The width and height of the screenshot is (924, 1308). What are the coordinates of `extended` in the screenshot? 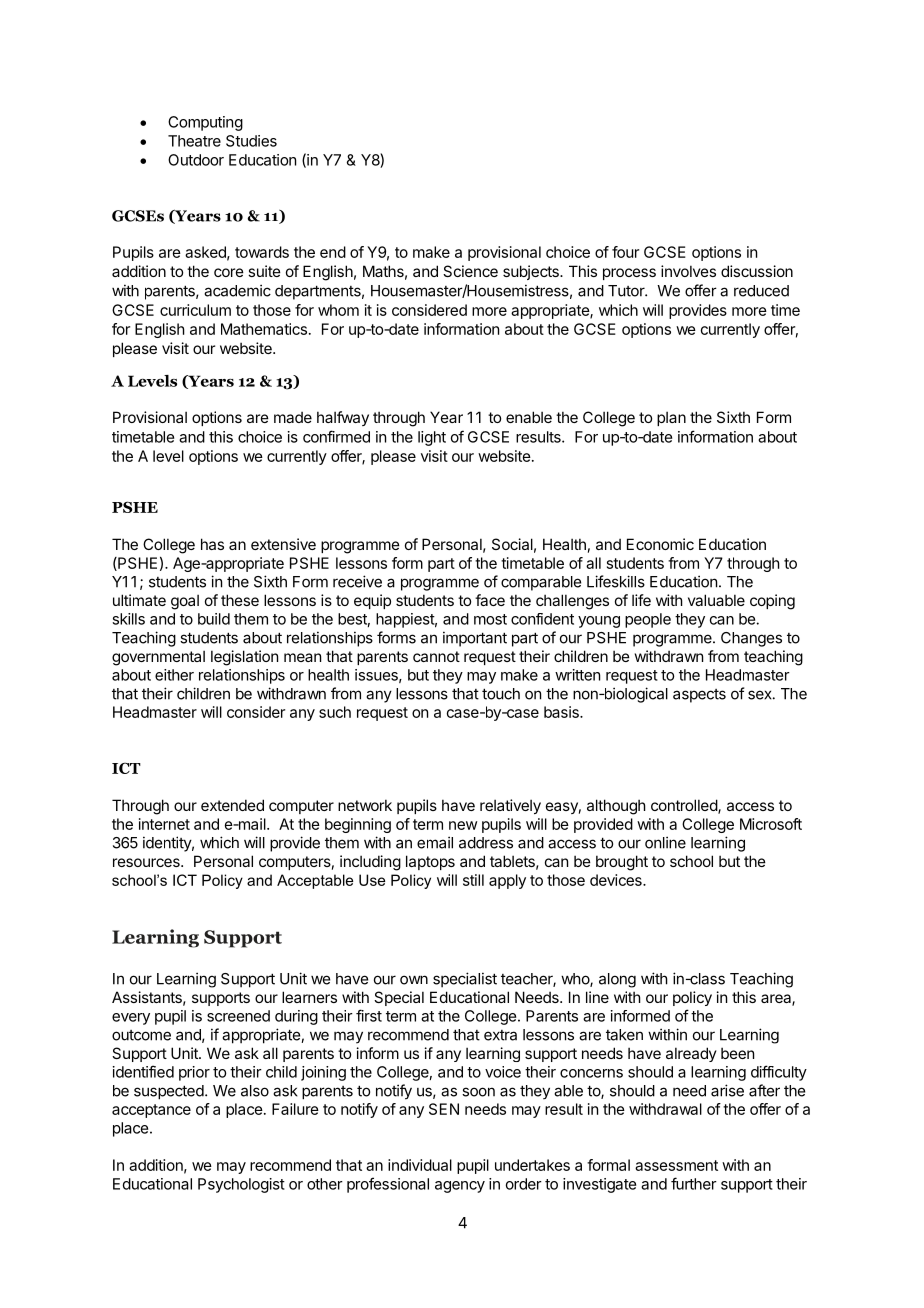 It's located at (232, 805).
